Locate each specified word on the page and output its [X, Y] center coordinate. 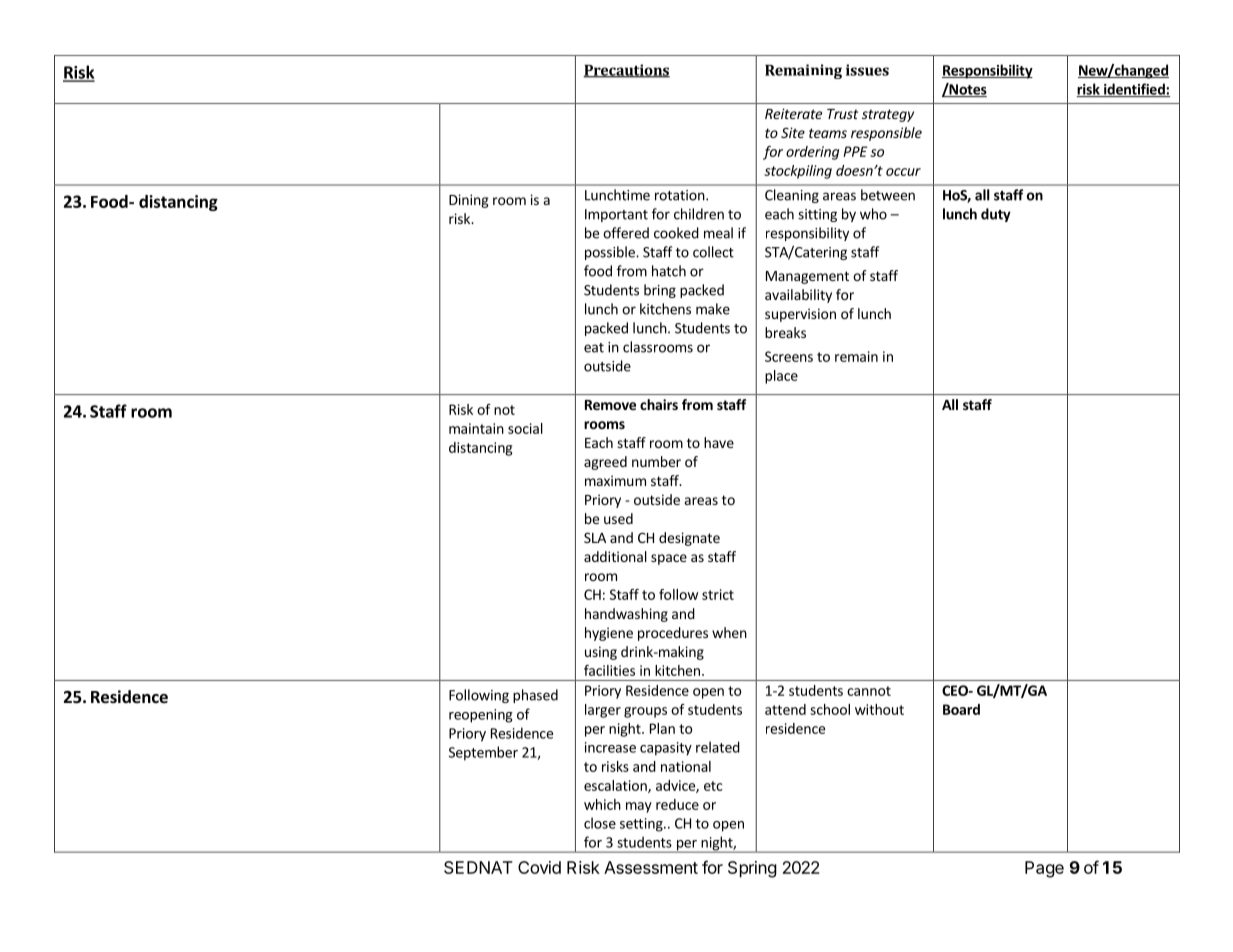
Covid [539, 867]
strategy [888, 115]
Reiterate [793, 113]
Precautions [626, 71]
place [781, 377]
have [719, 442]
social [525, 428]
